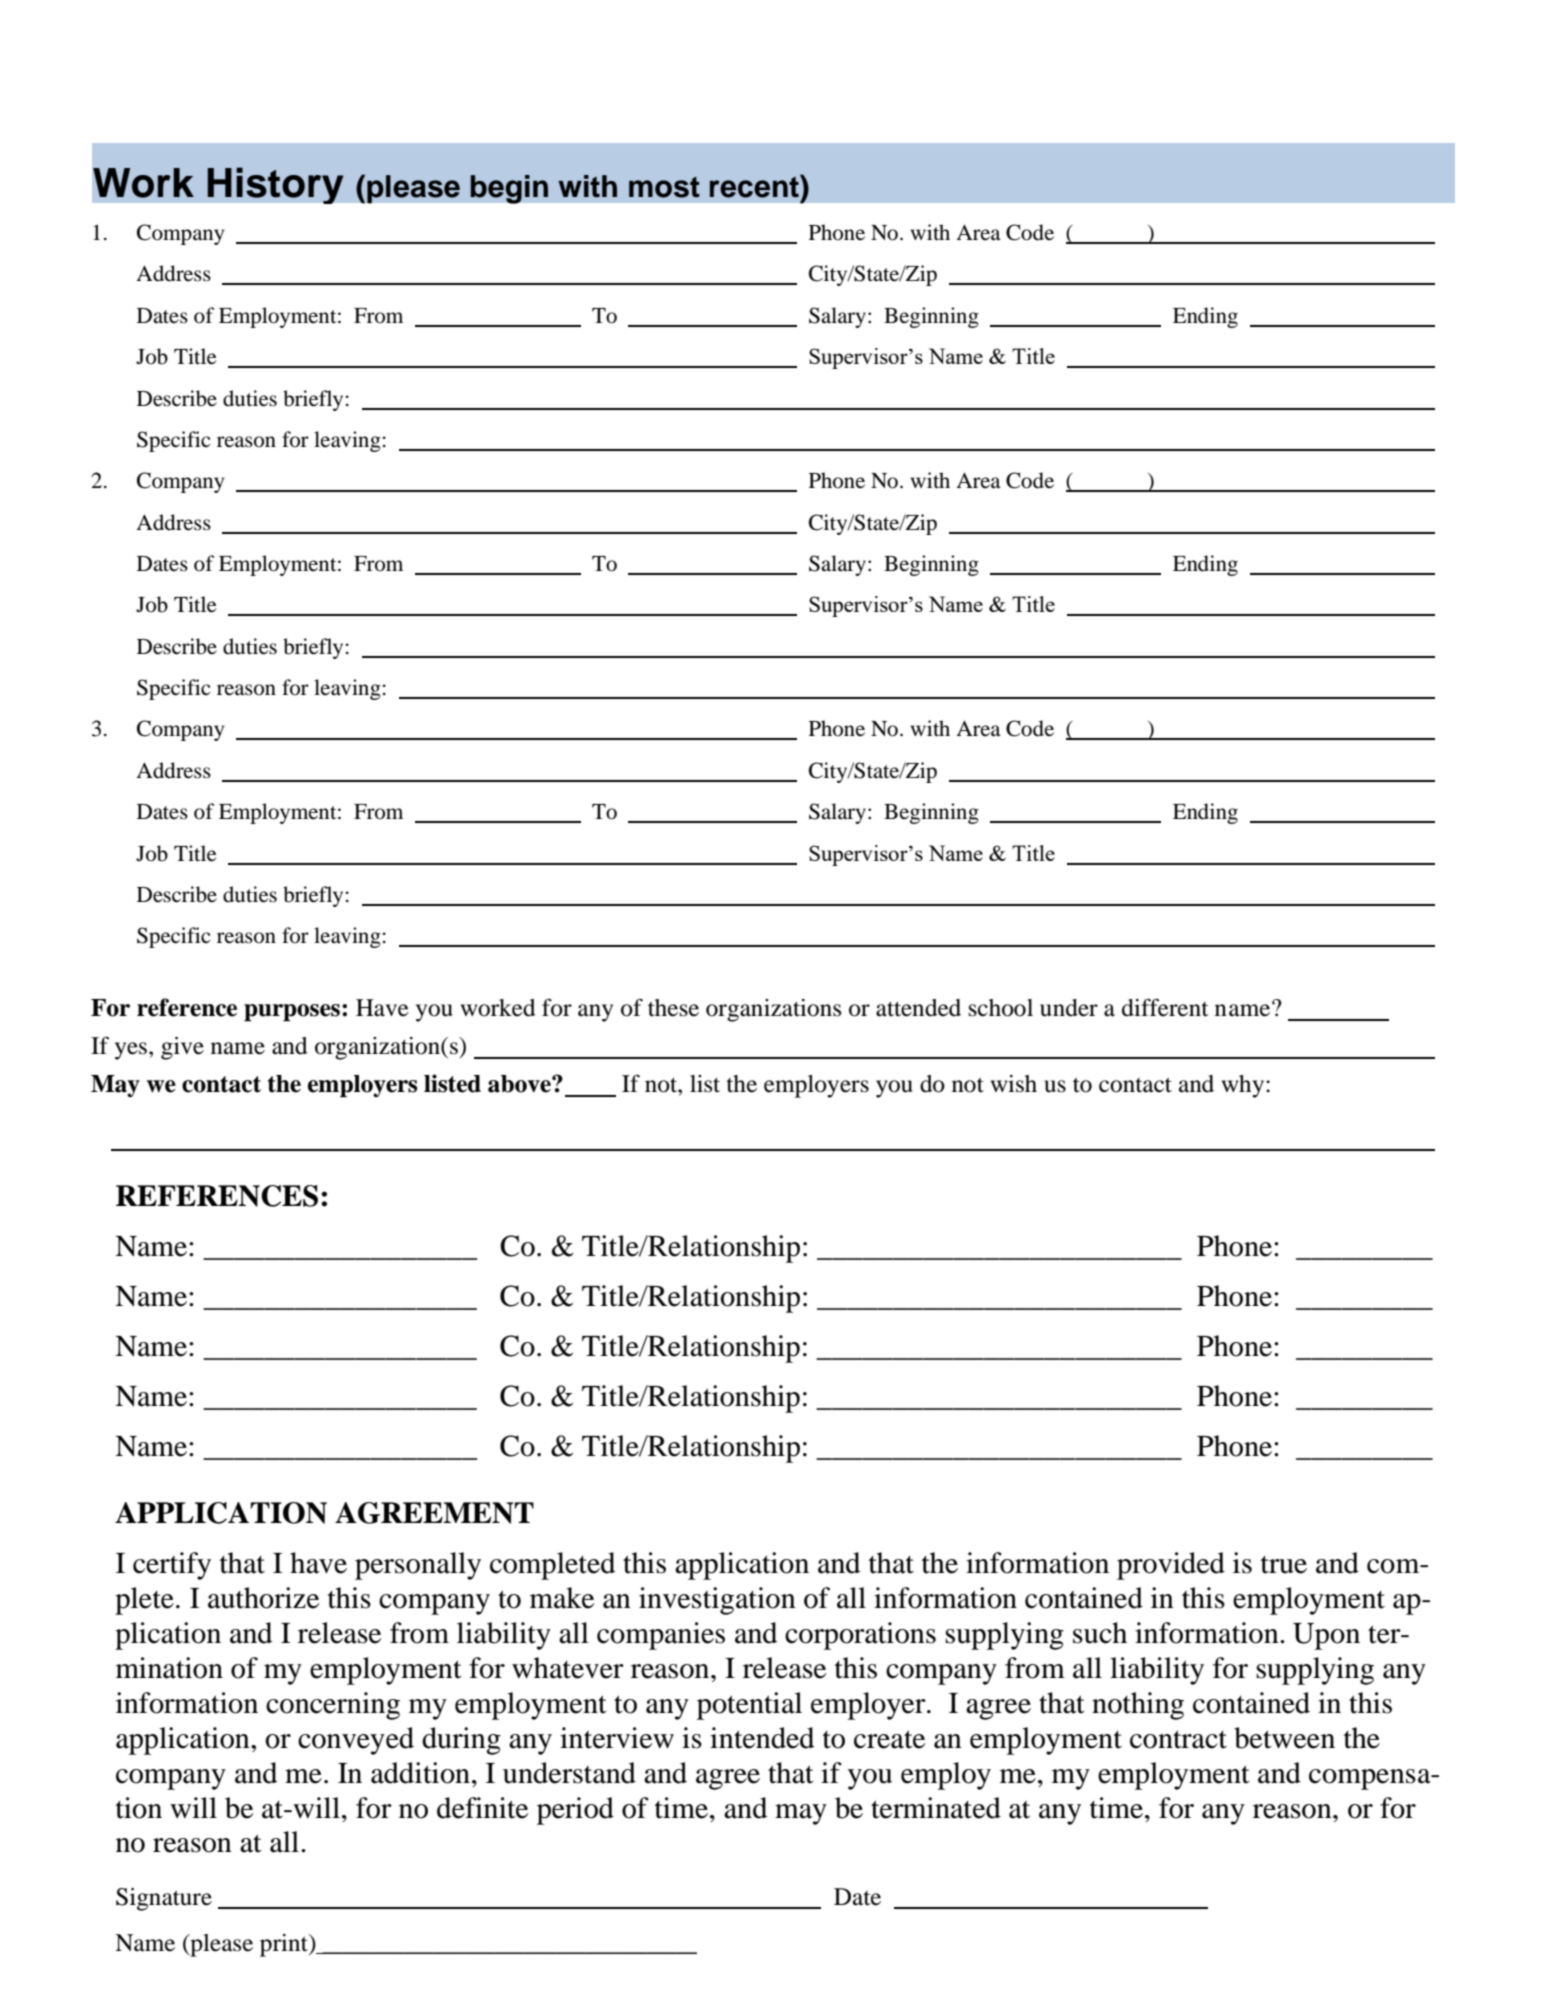  What do you see at coordinates (562, 1598) in the screenshot?
I see `make` at bounding box center [562, 1598].
